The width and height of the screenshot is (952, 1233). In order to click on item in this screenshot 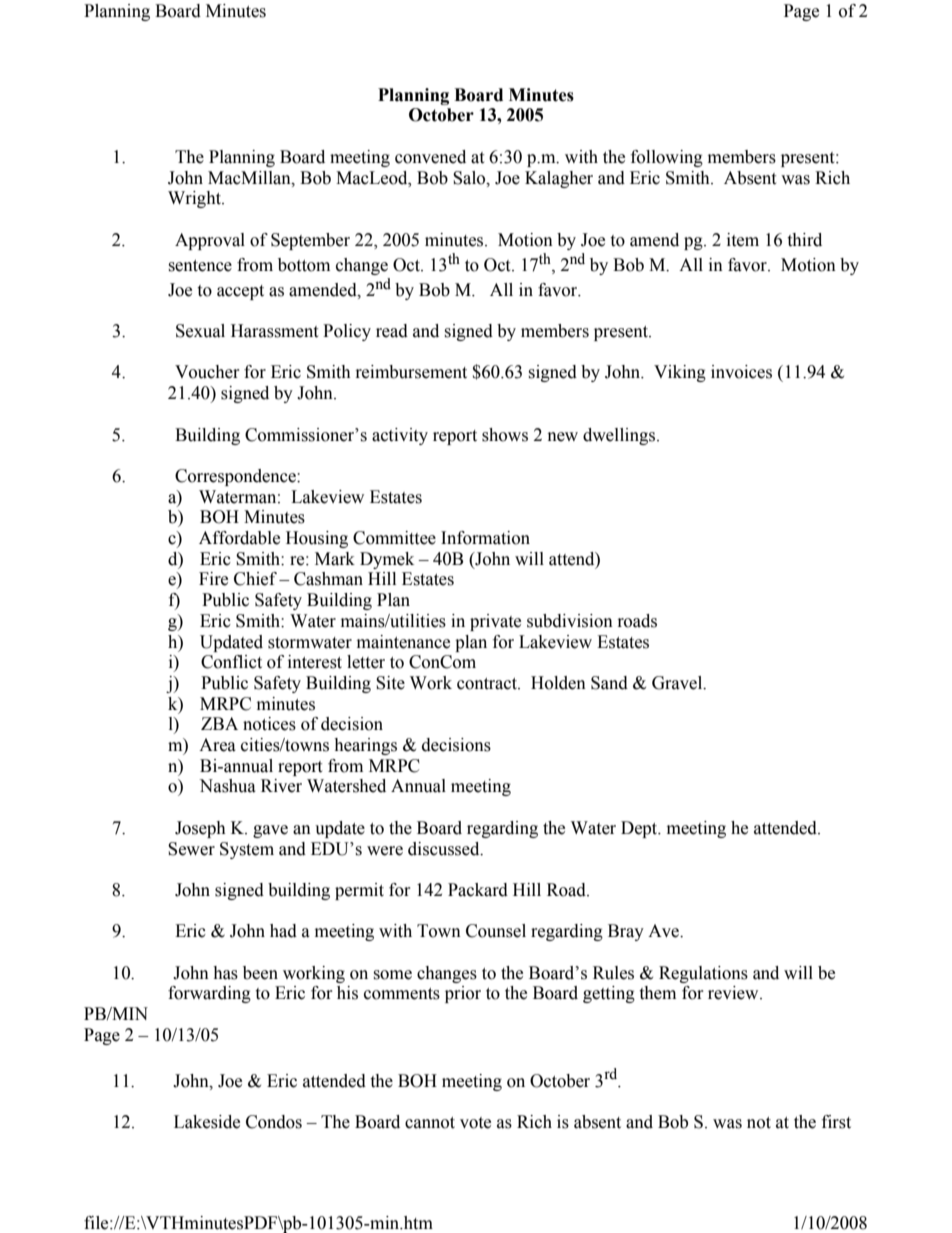, I will do `click(743, 240)`.
